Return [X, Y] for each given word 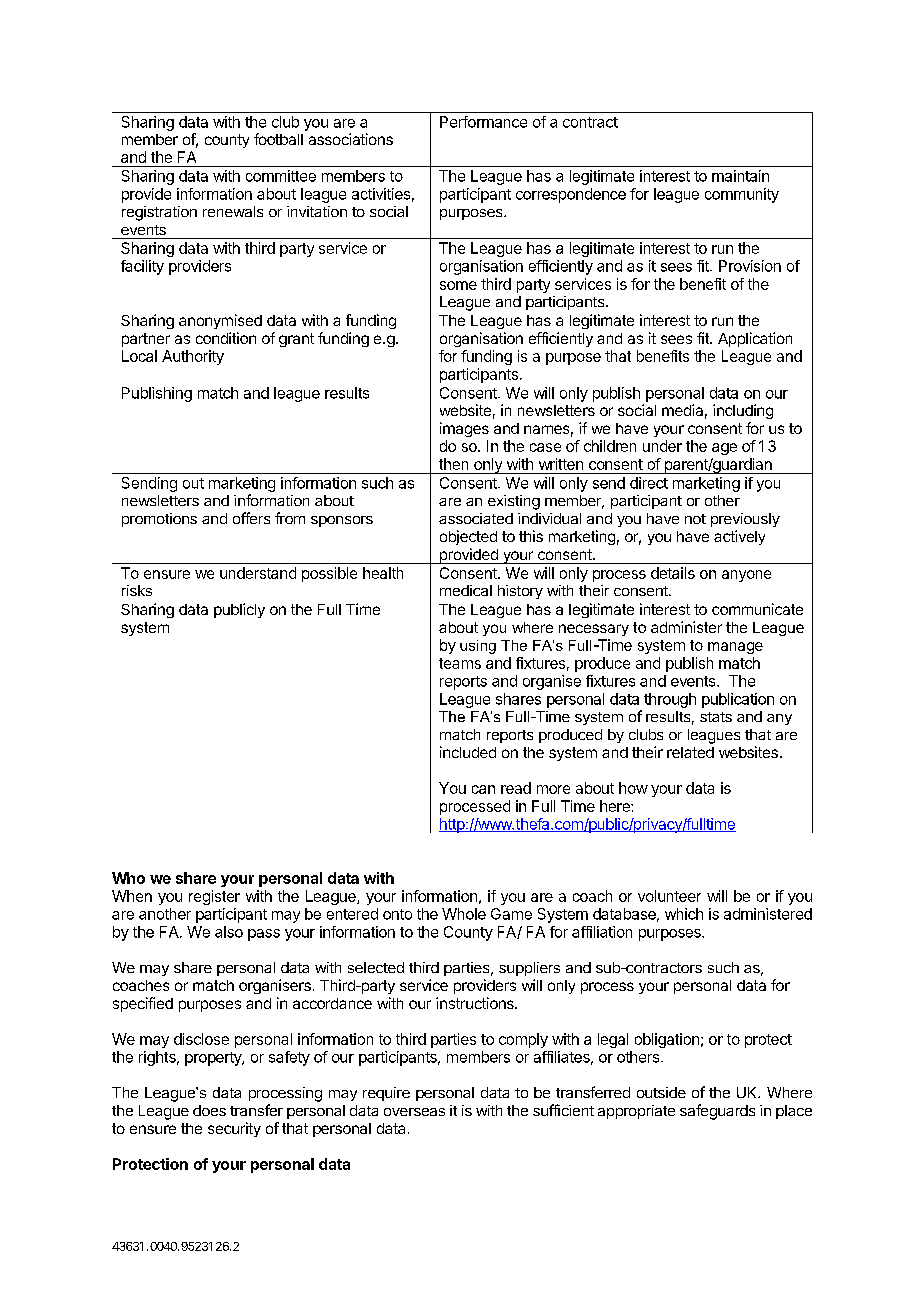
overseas [414, 1112]
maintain [740, 176]
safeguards [717, 1112]
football [278, 139]
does [209, 1110]
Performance [483, 122]
